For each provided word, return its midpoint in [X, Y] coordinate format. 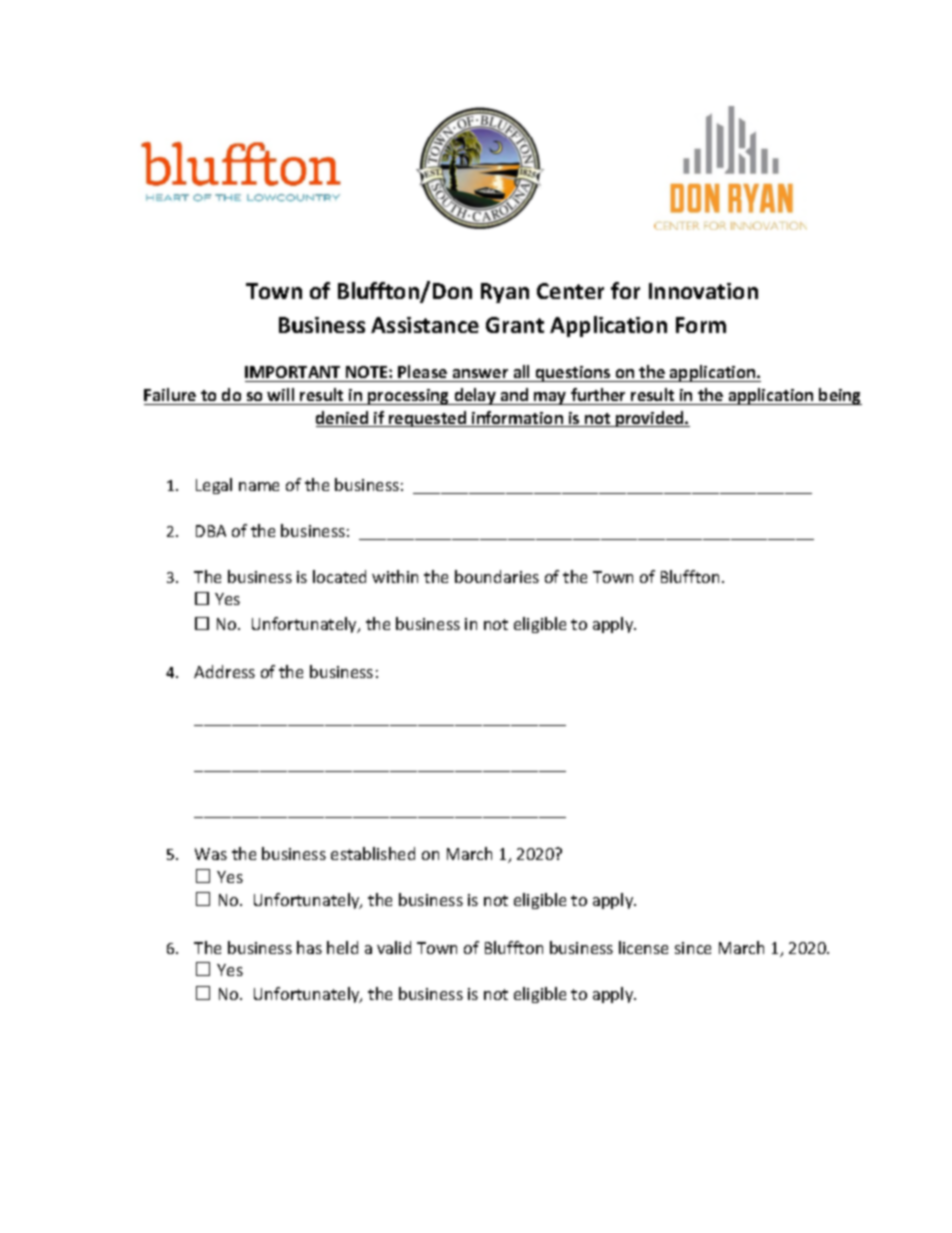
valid [394, 947]
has [309, 947]
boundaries [497, 576]
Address [224, 671]
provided [650, 419]
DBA [211, 531]
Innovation [703, 291]
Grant [515, 325]
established [373, 853]
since [693, 948]
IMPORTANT [294, 374]
